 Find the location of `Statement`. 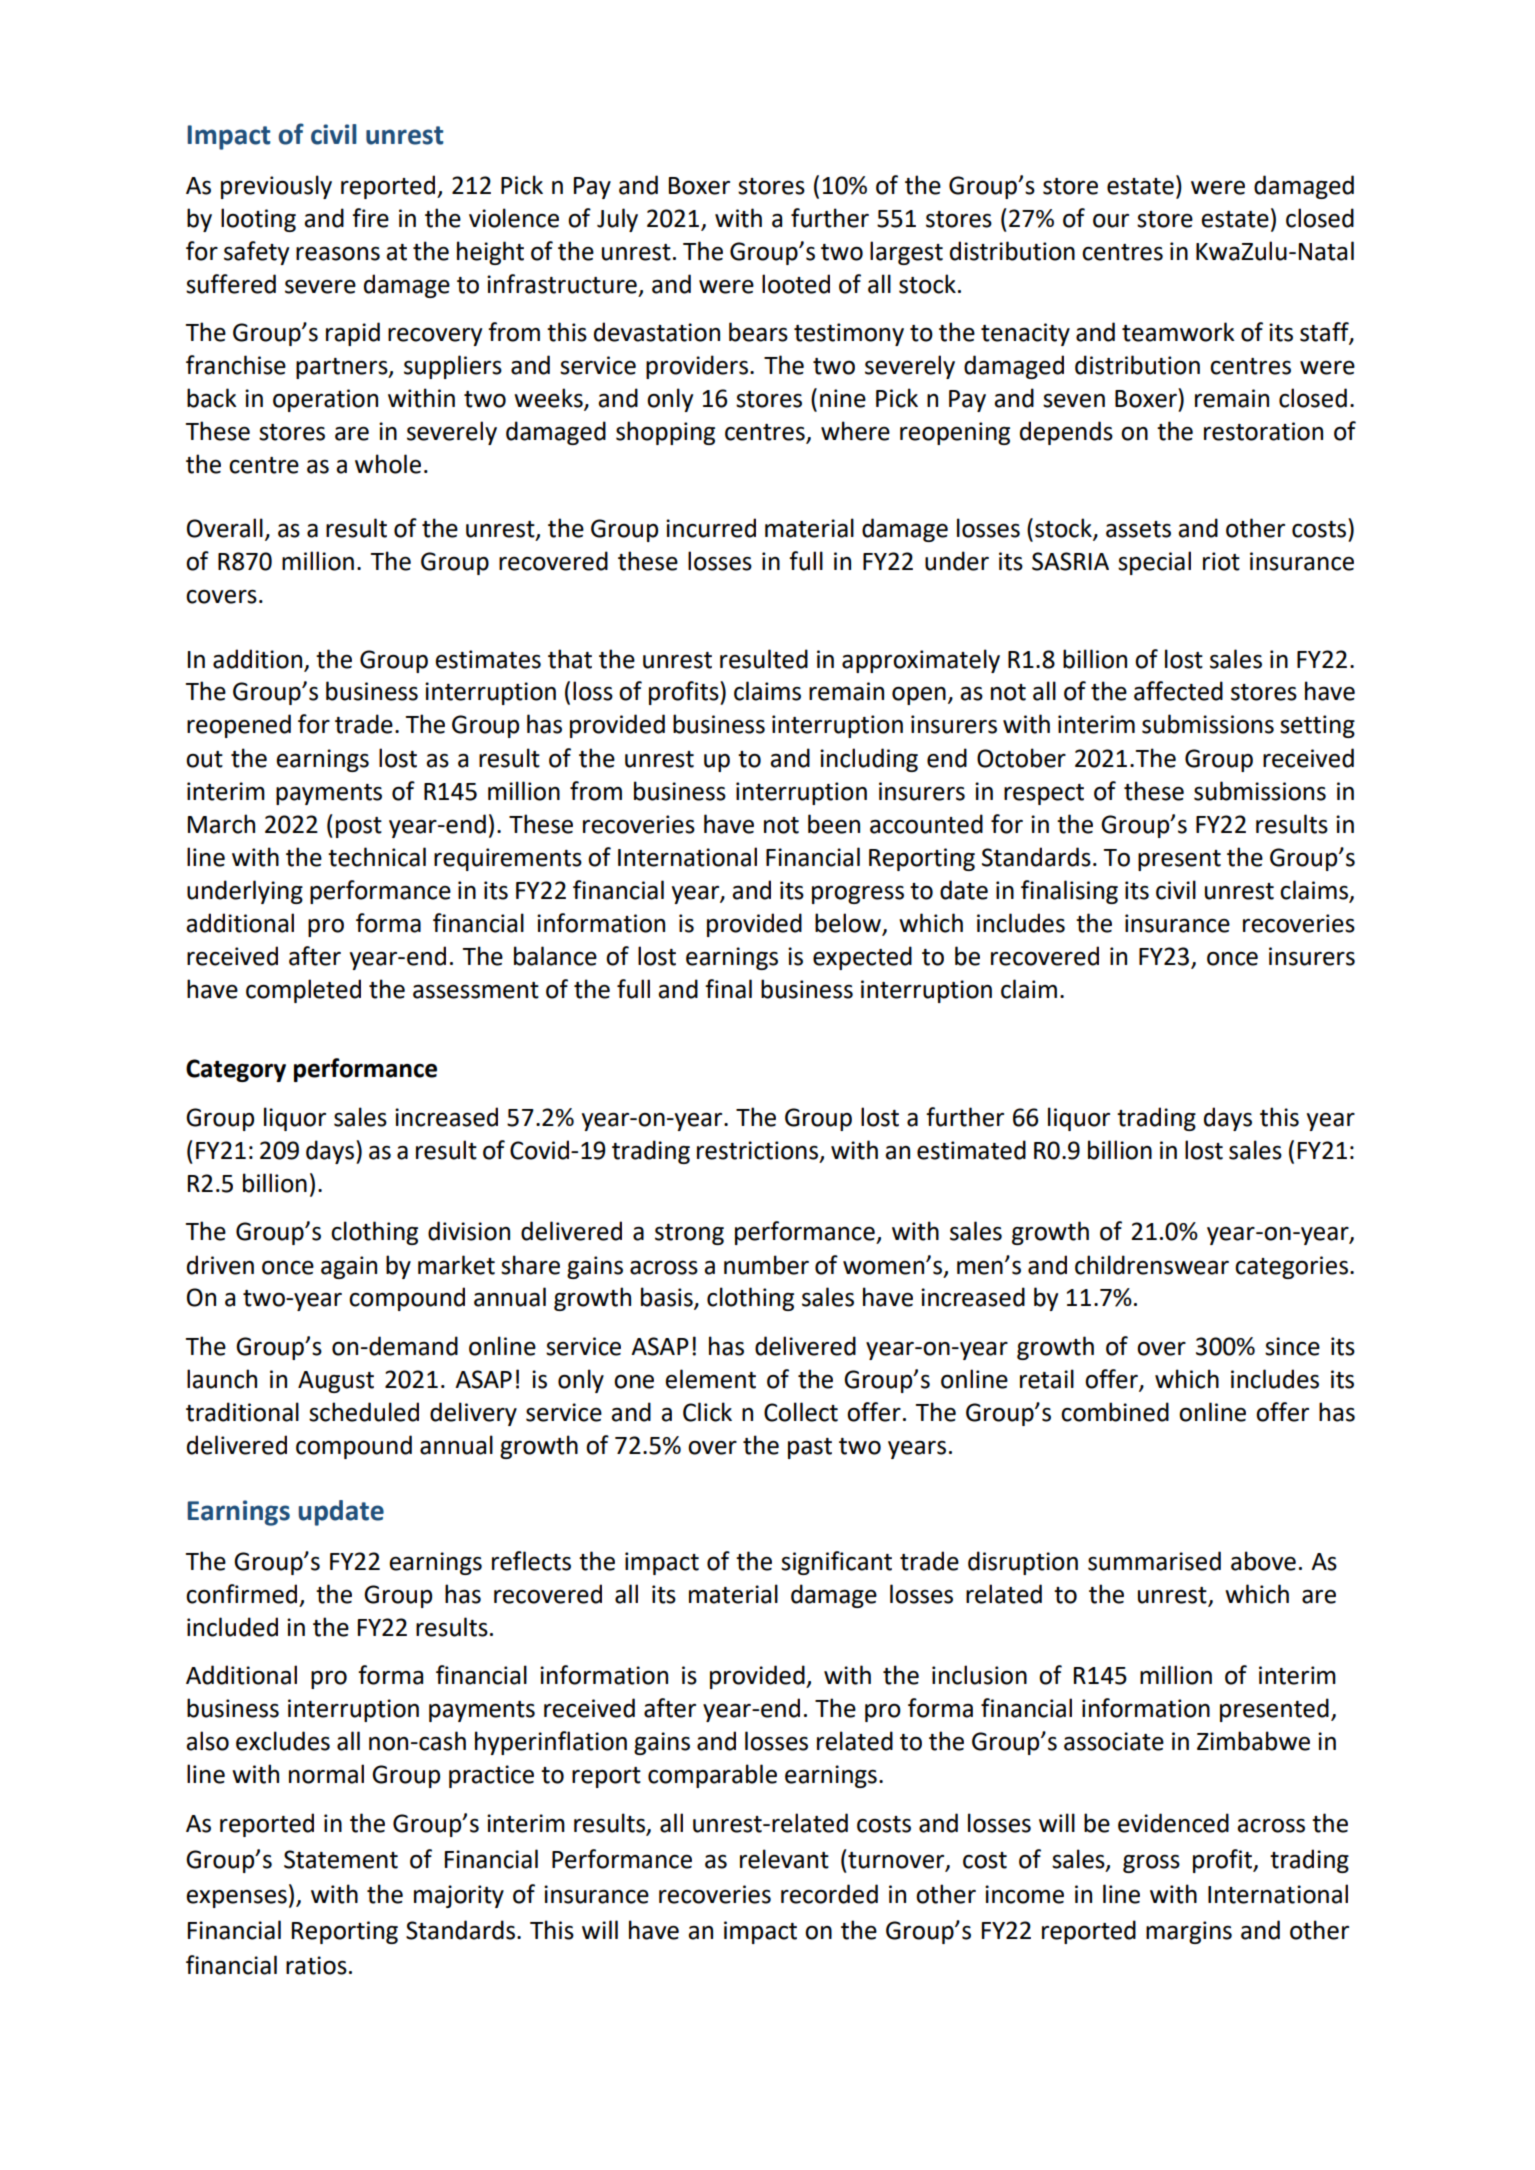

Statement is located at coordinates (341, 1859).
